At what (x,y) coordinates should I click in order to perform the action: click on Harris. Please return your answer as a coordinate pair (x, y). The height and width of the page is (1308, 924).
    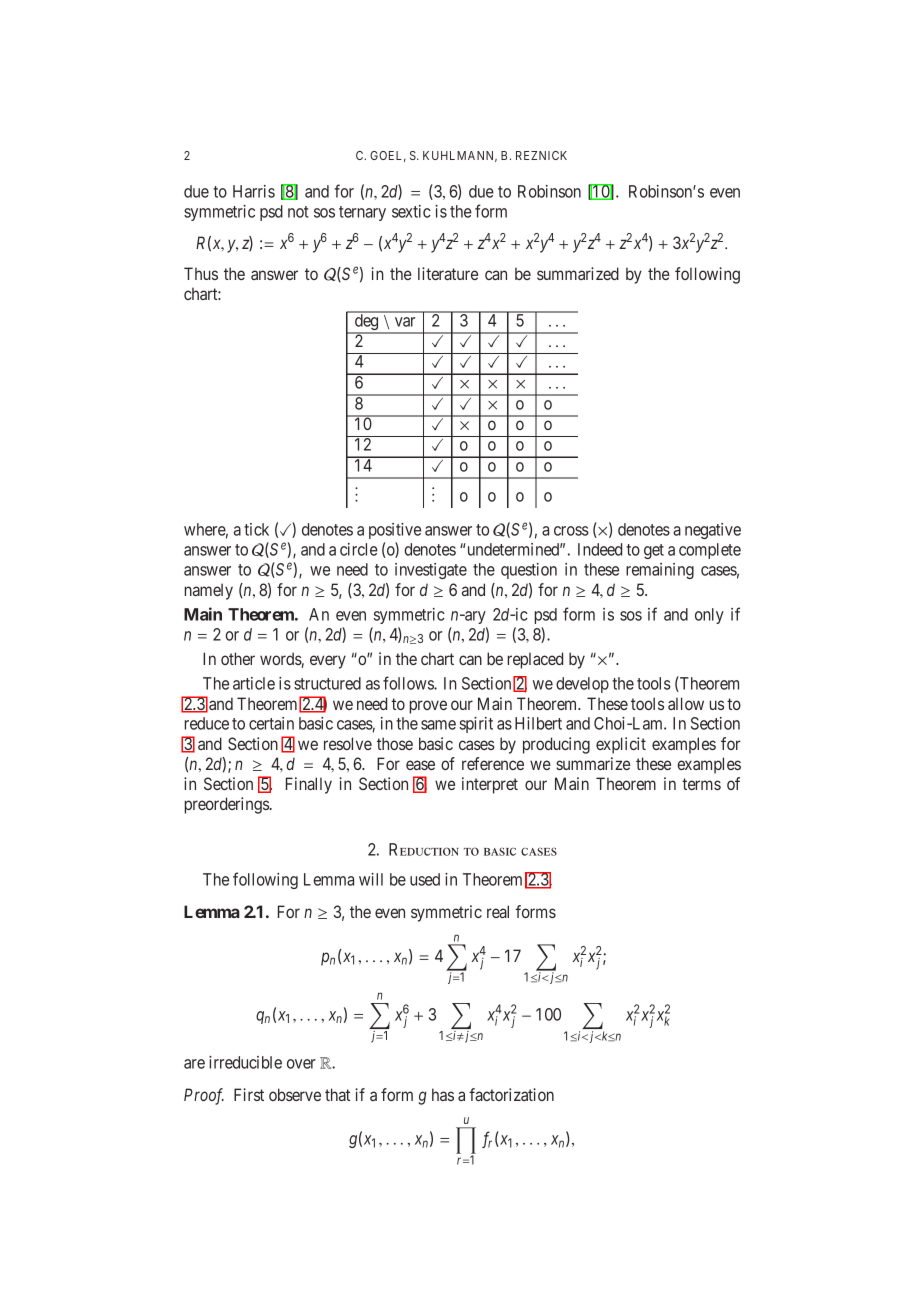
    Looking at the image, I should click on (254, 191).
